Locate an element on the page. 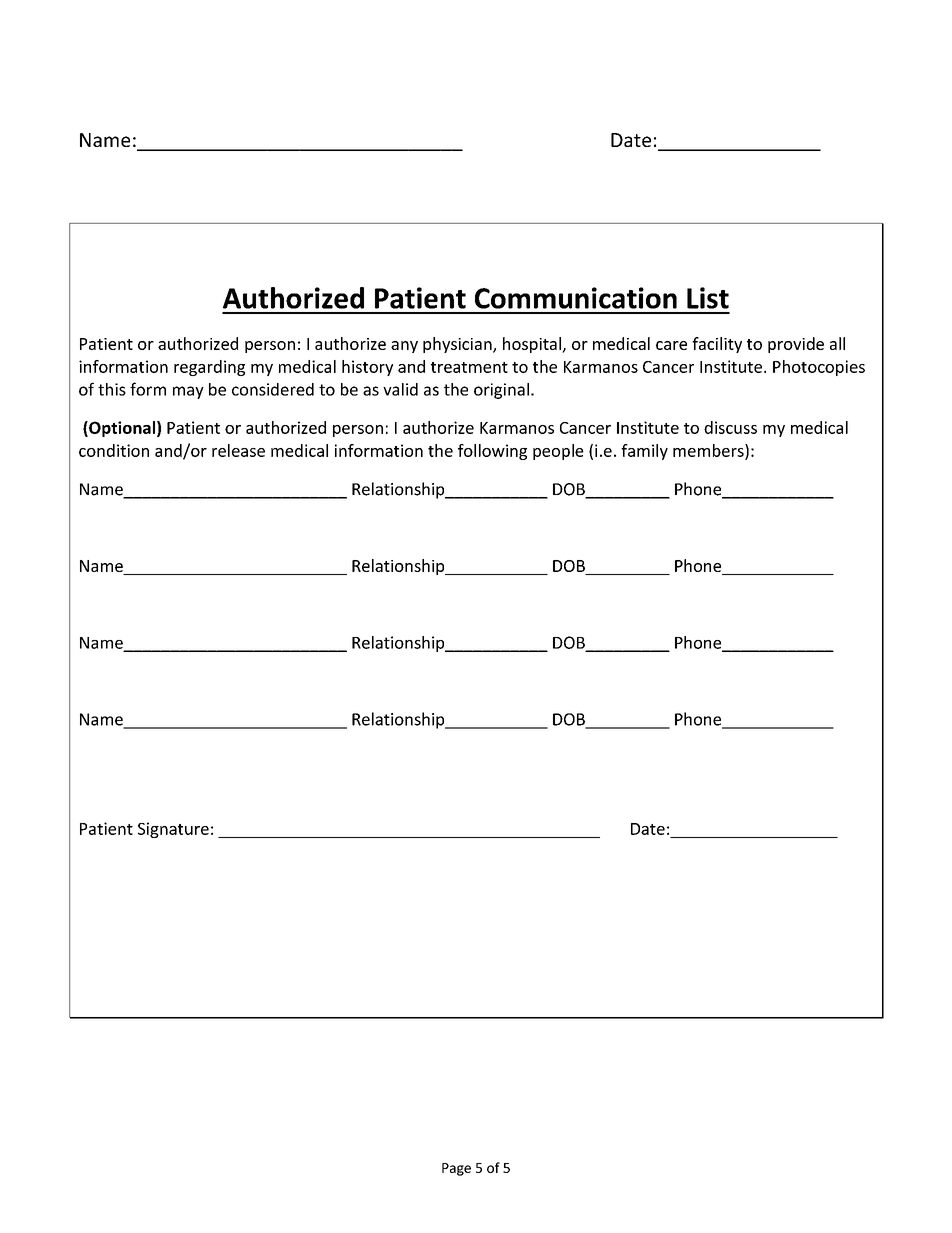 This document has width=952, height=1233. facility is located at coordinates (717, 345).
